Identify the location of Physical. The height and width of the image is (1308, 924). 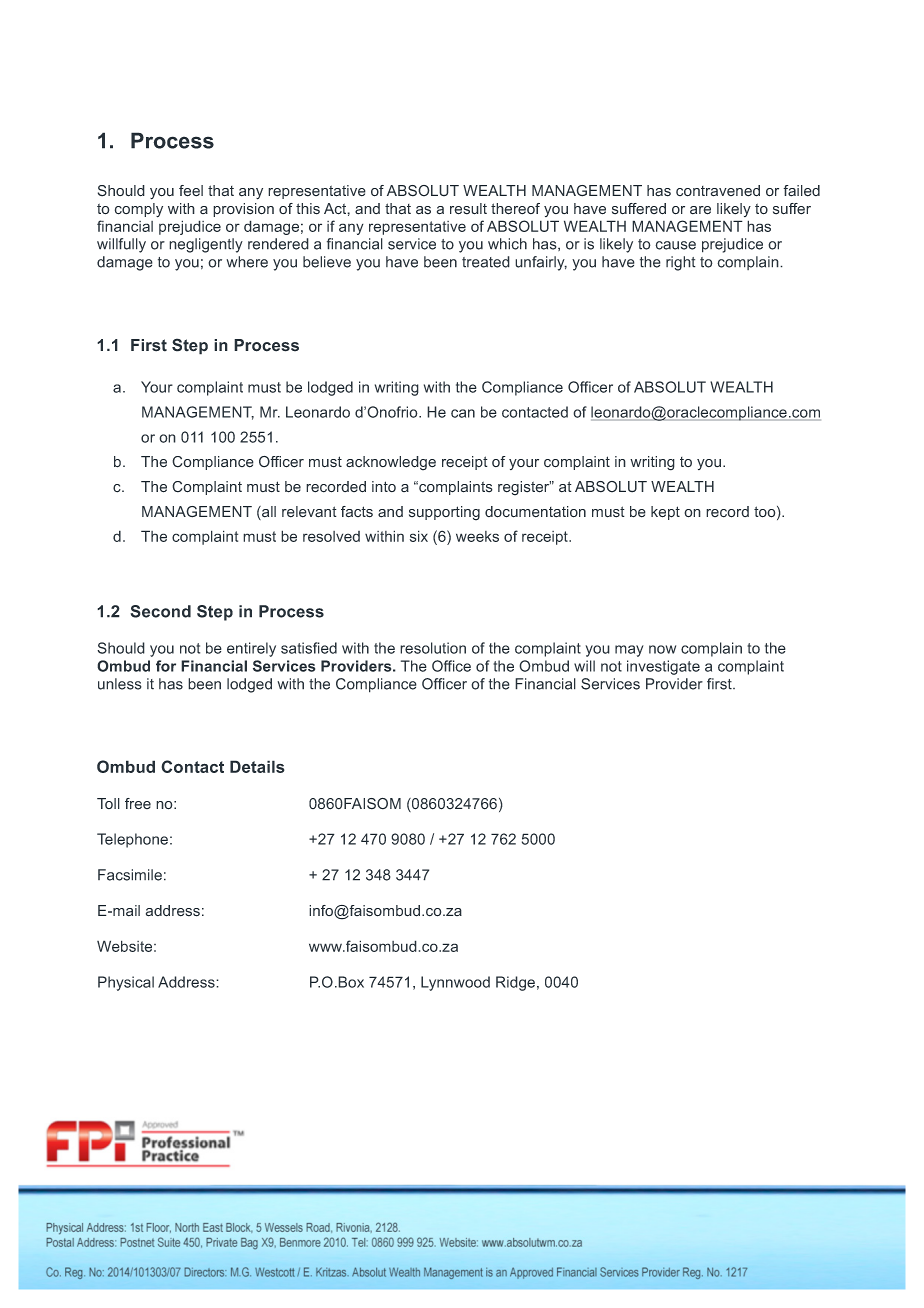
(126, 983).
